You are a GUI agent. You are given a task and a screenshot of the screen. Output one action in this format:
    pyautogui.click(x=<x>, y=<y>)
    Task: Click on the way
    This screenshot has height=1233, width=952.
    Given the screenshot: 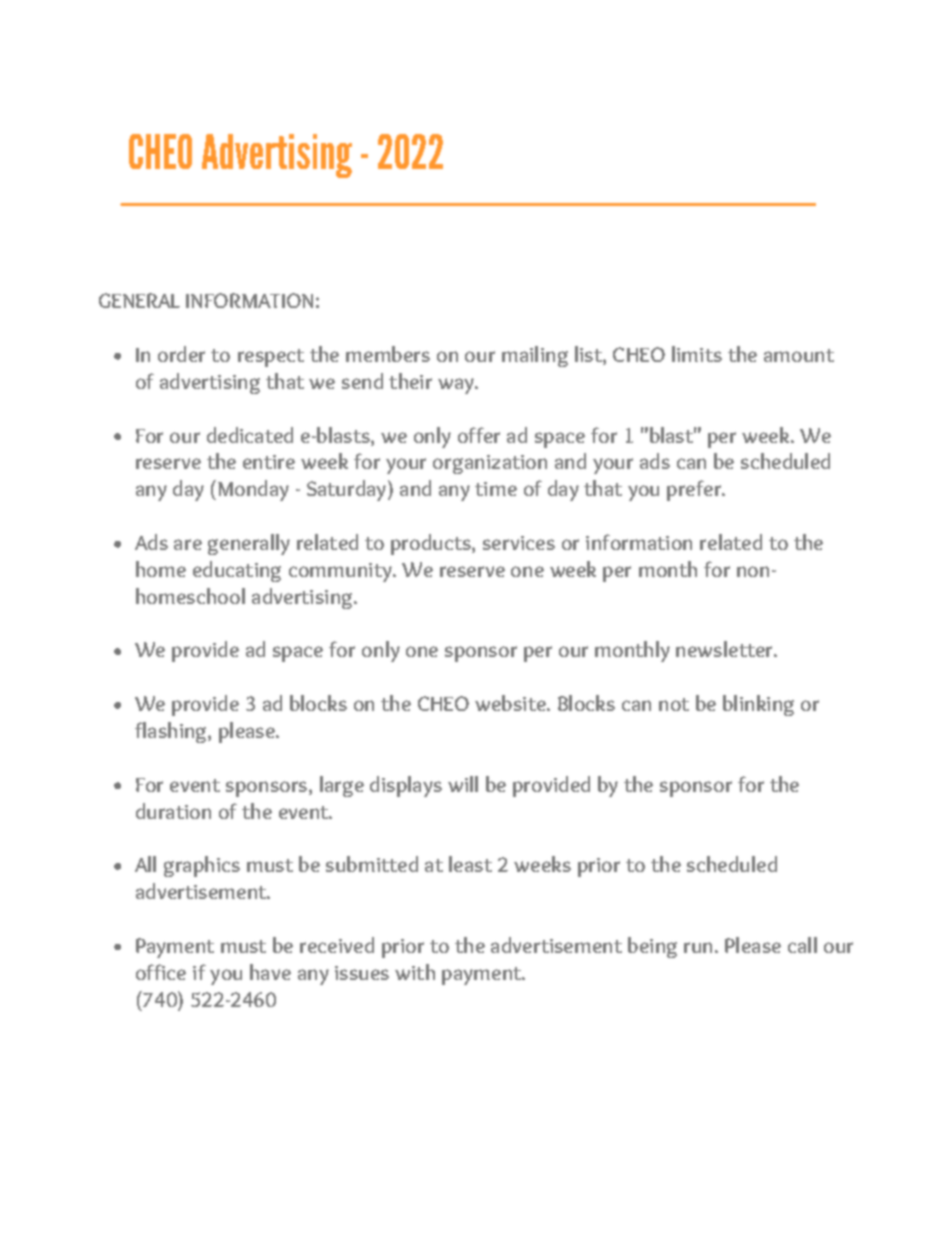 What is the action you would take?
    pyautogui.click(x=457, y=386)
